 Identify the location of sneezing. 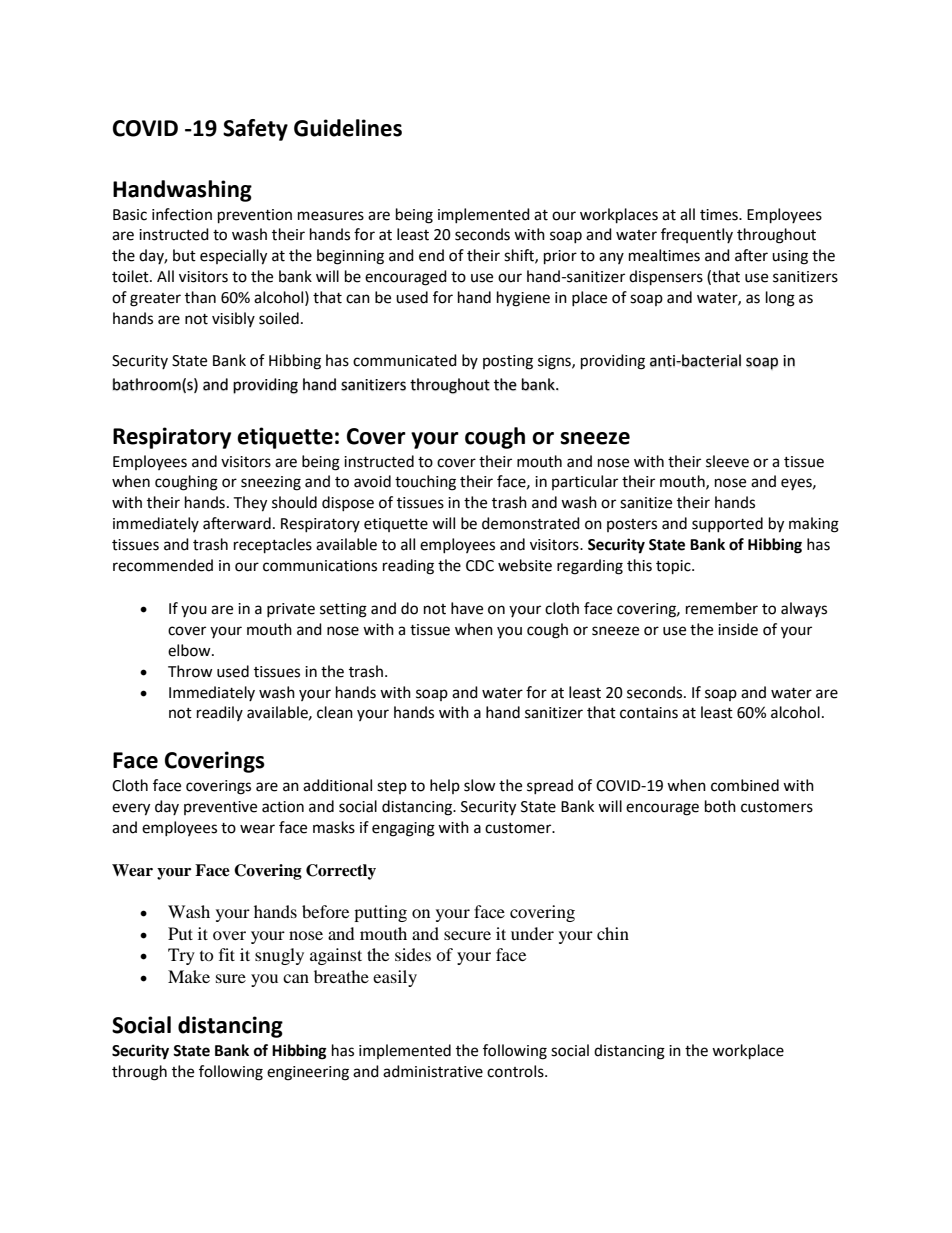
(271, 483).
